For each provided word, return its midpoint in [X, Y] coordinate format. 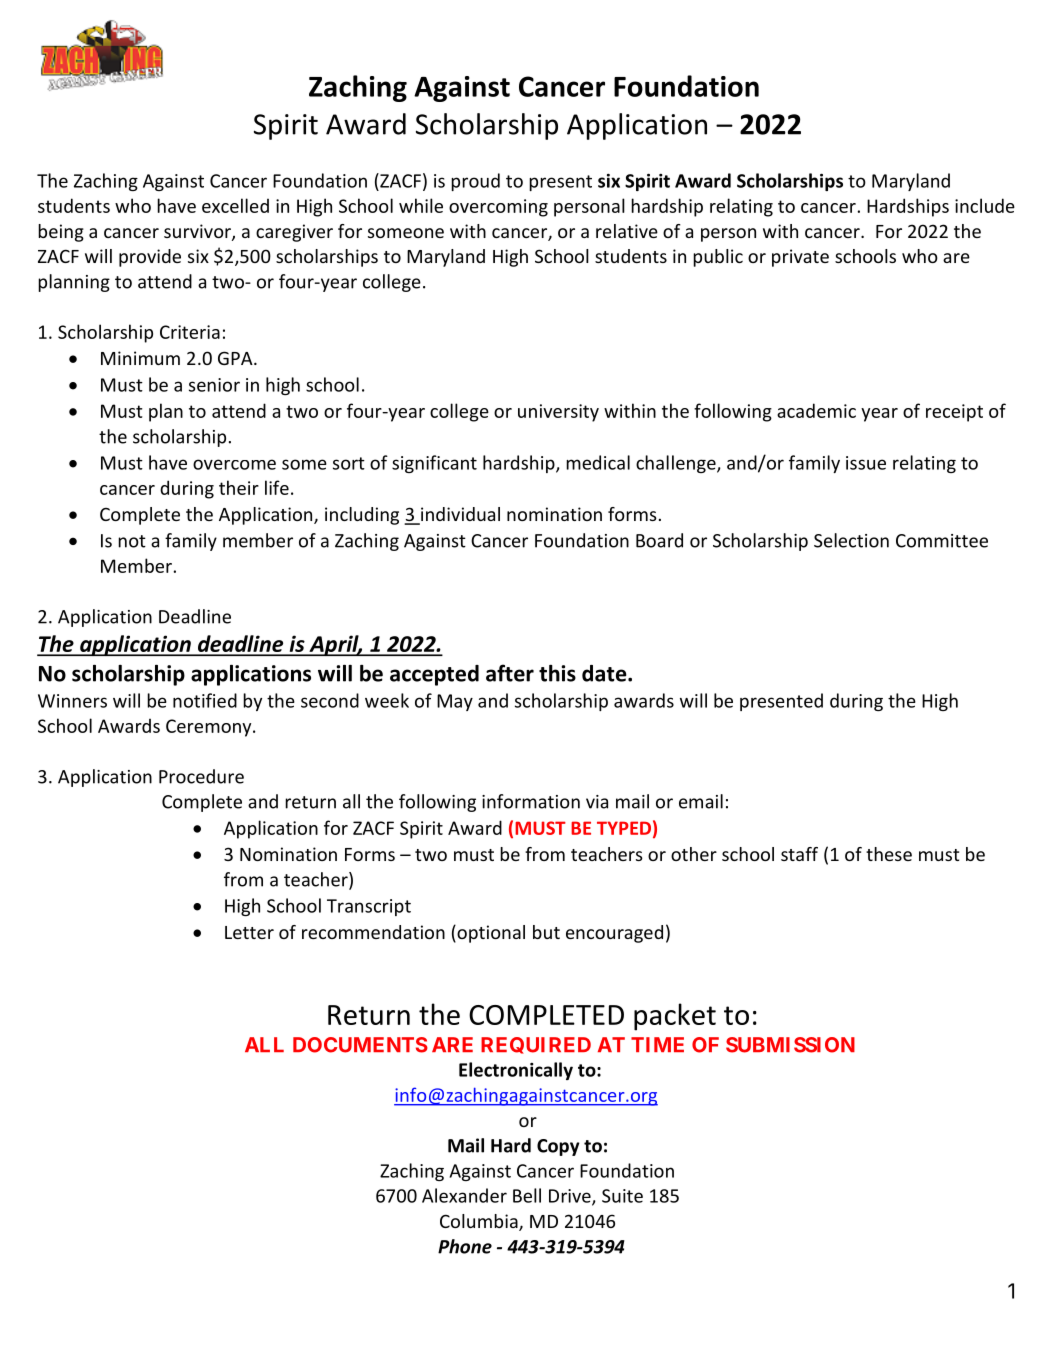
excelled [235, 205]
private [800, 258]
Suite [622, 1196]
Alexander [464, 1195]
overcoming [498, 208]
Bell [527, 1195]
